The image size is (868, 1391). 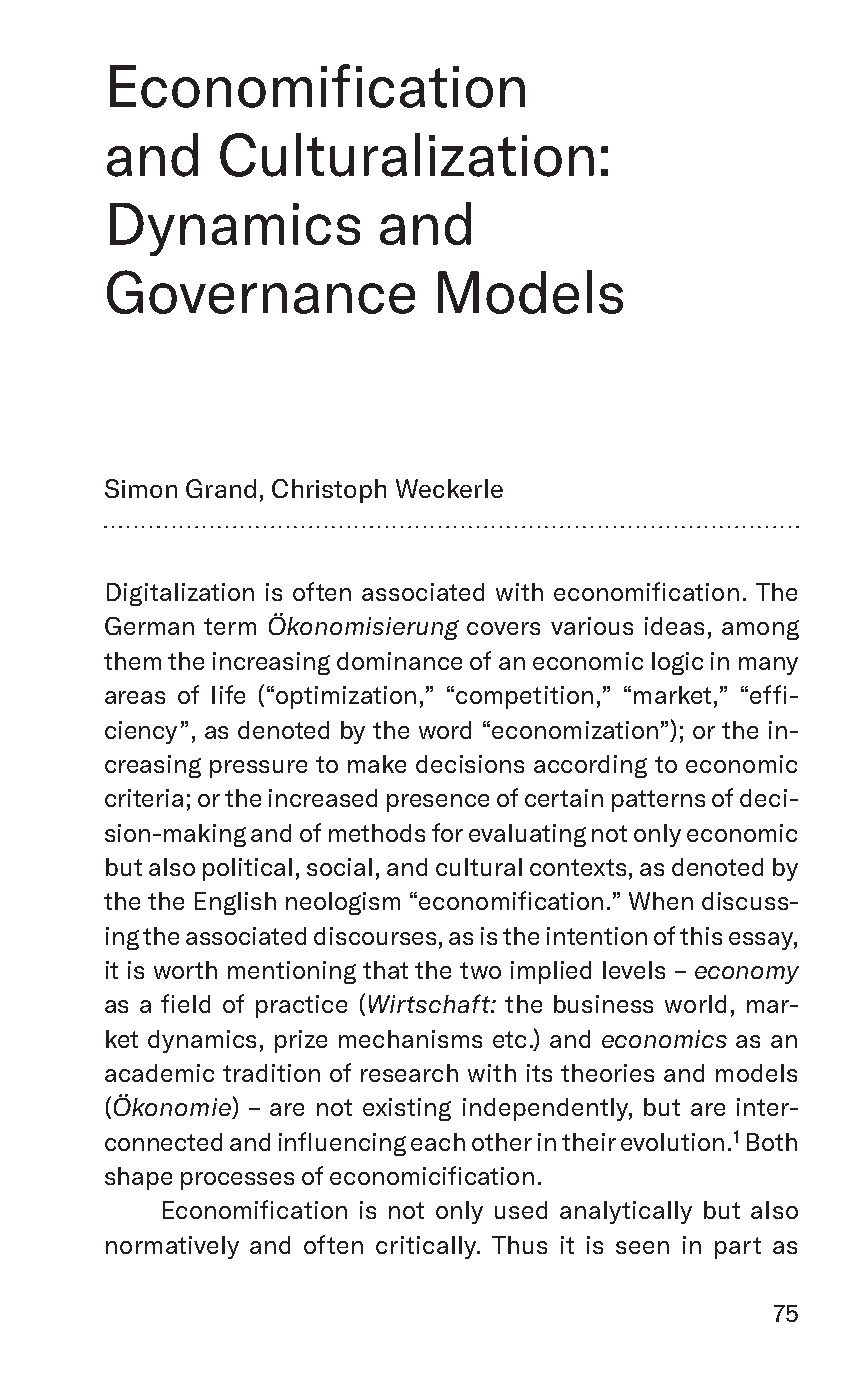 I want to click on logic, so click(x=677, y=663).
